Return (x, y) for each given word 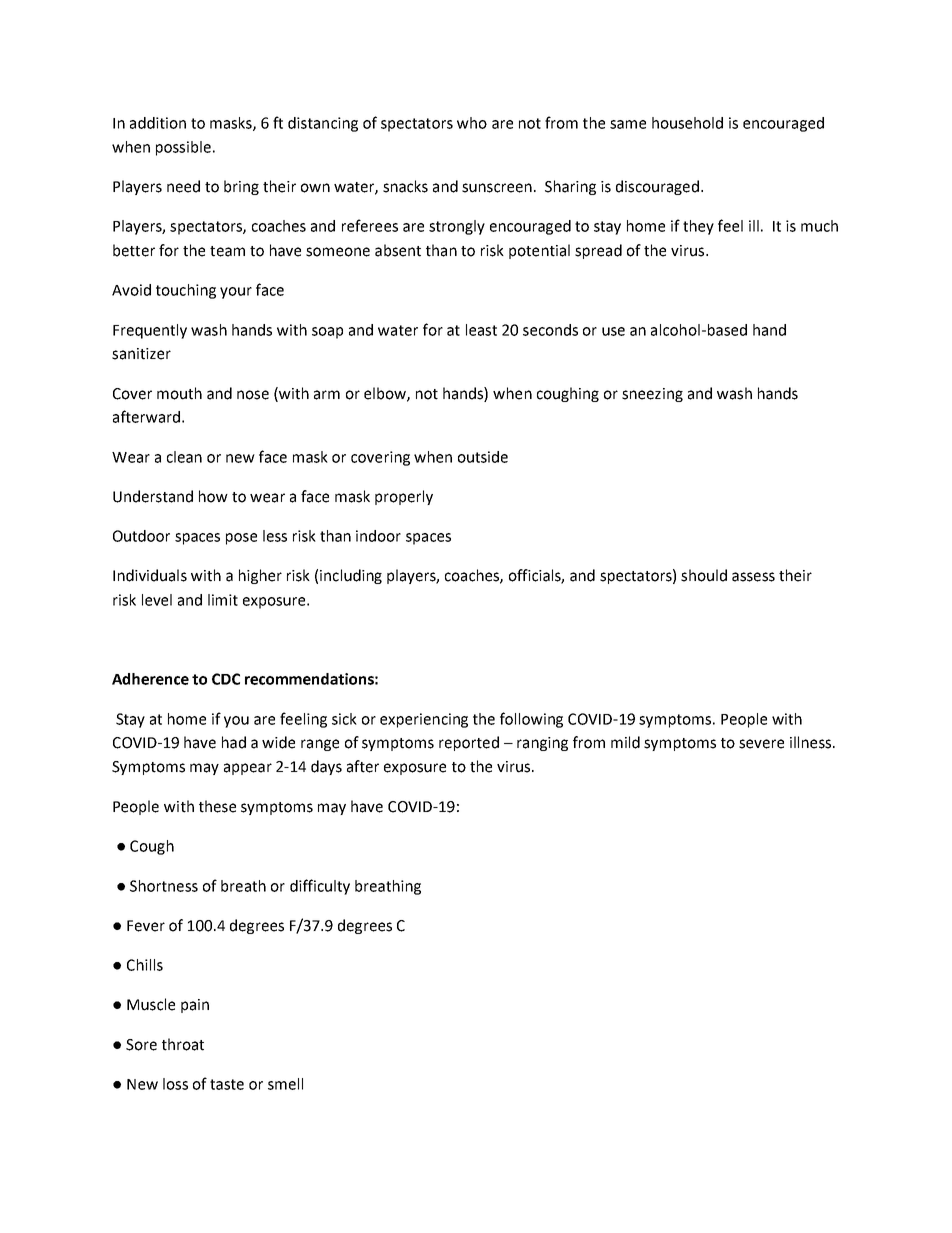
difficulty (320, 887)
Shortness (164, 886)
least (481, 330)
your (236, 293)
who (472, 123)
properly (404, 497)
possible (183, 148)
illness (812, 742)
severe (761, 744)
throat (183, 1044)
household (687, 123)
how (213, 496)
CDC (226, 679)
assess (753, 577)
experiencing (424, 720)
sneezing (652, 395)
